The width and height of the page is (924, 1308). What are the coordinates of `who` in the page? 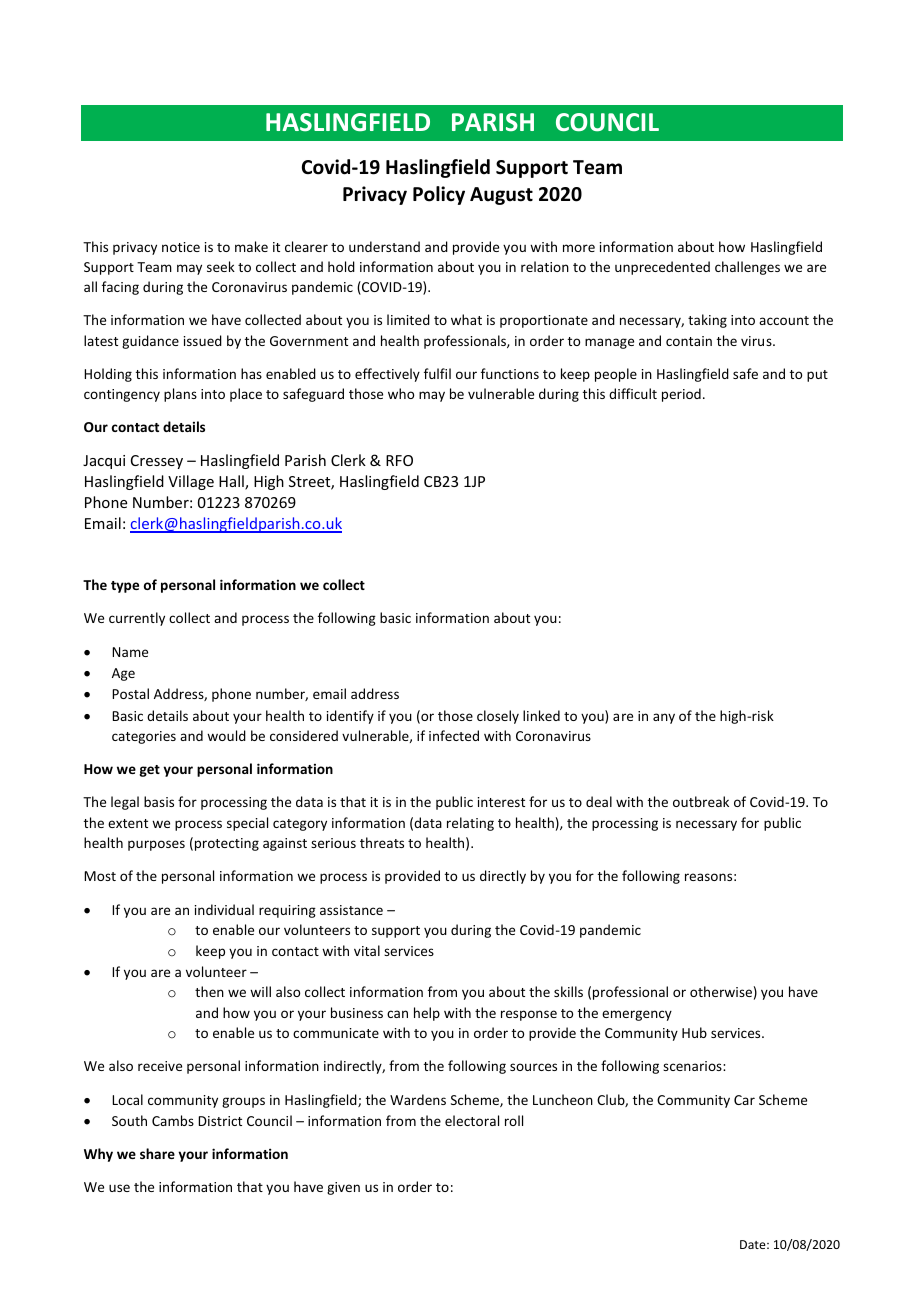 It's located at (401, 393).
